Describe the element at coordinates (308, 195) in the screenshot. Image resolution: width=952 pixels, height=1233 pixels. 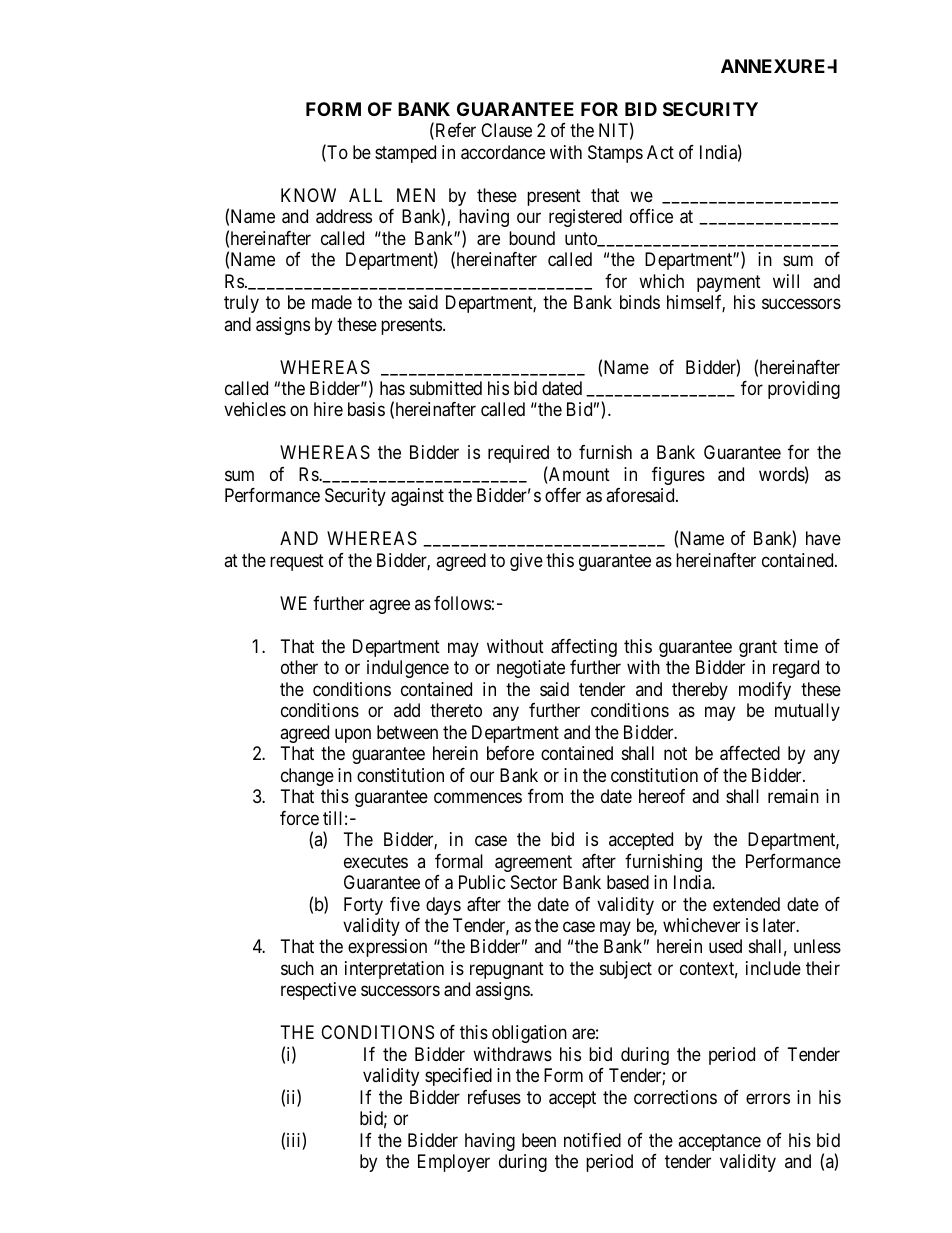
I see `KNOW` at that location.
